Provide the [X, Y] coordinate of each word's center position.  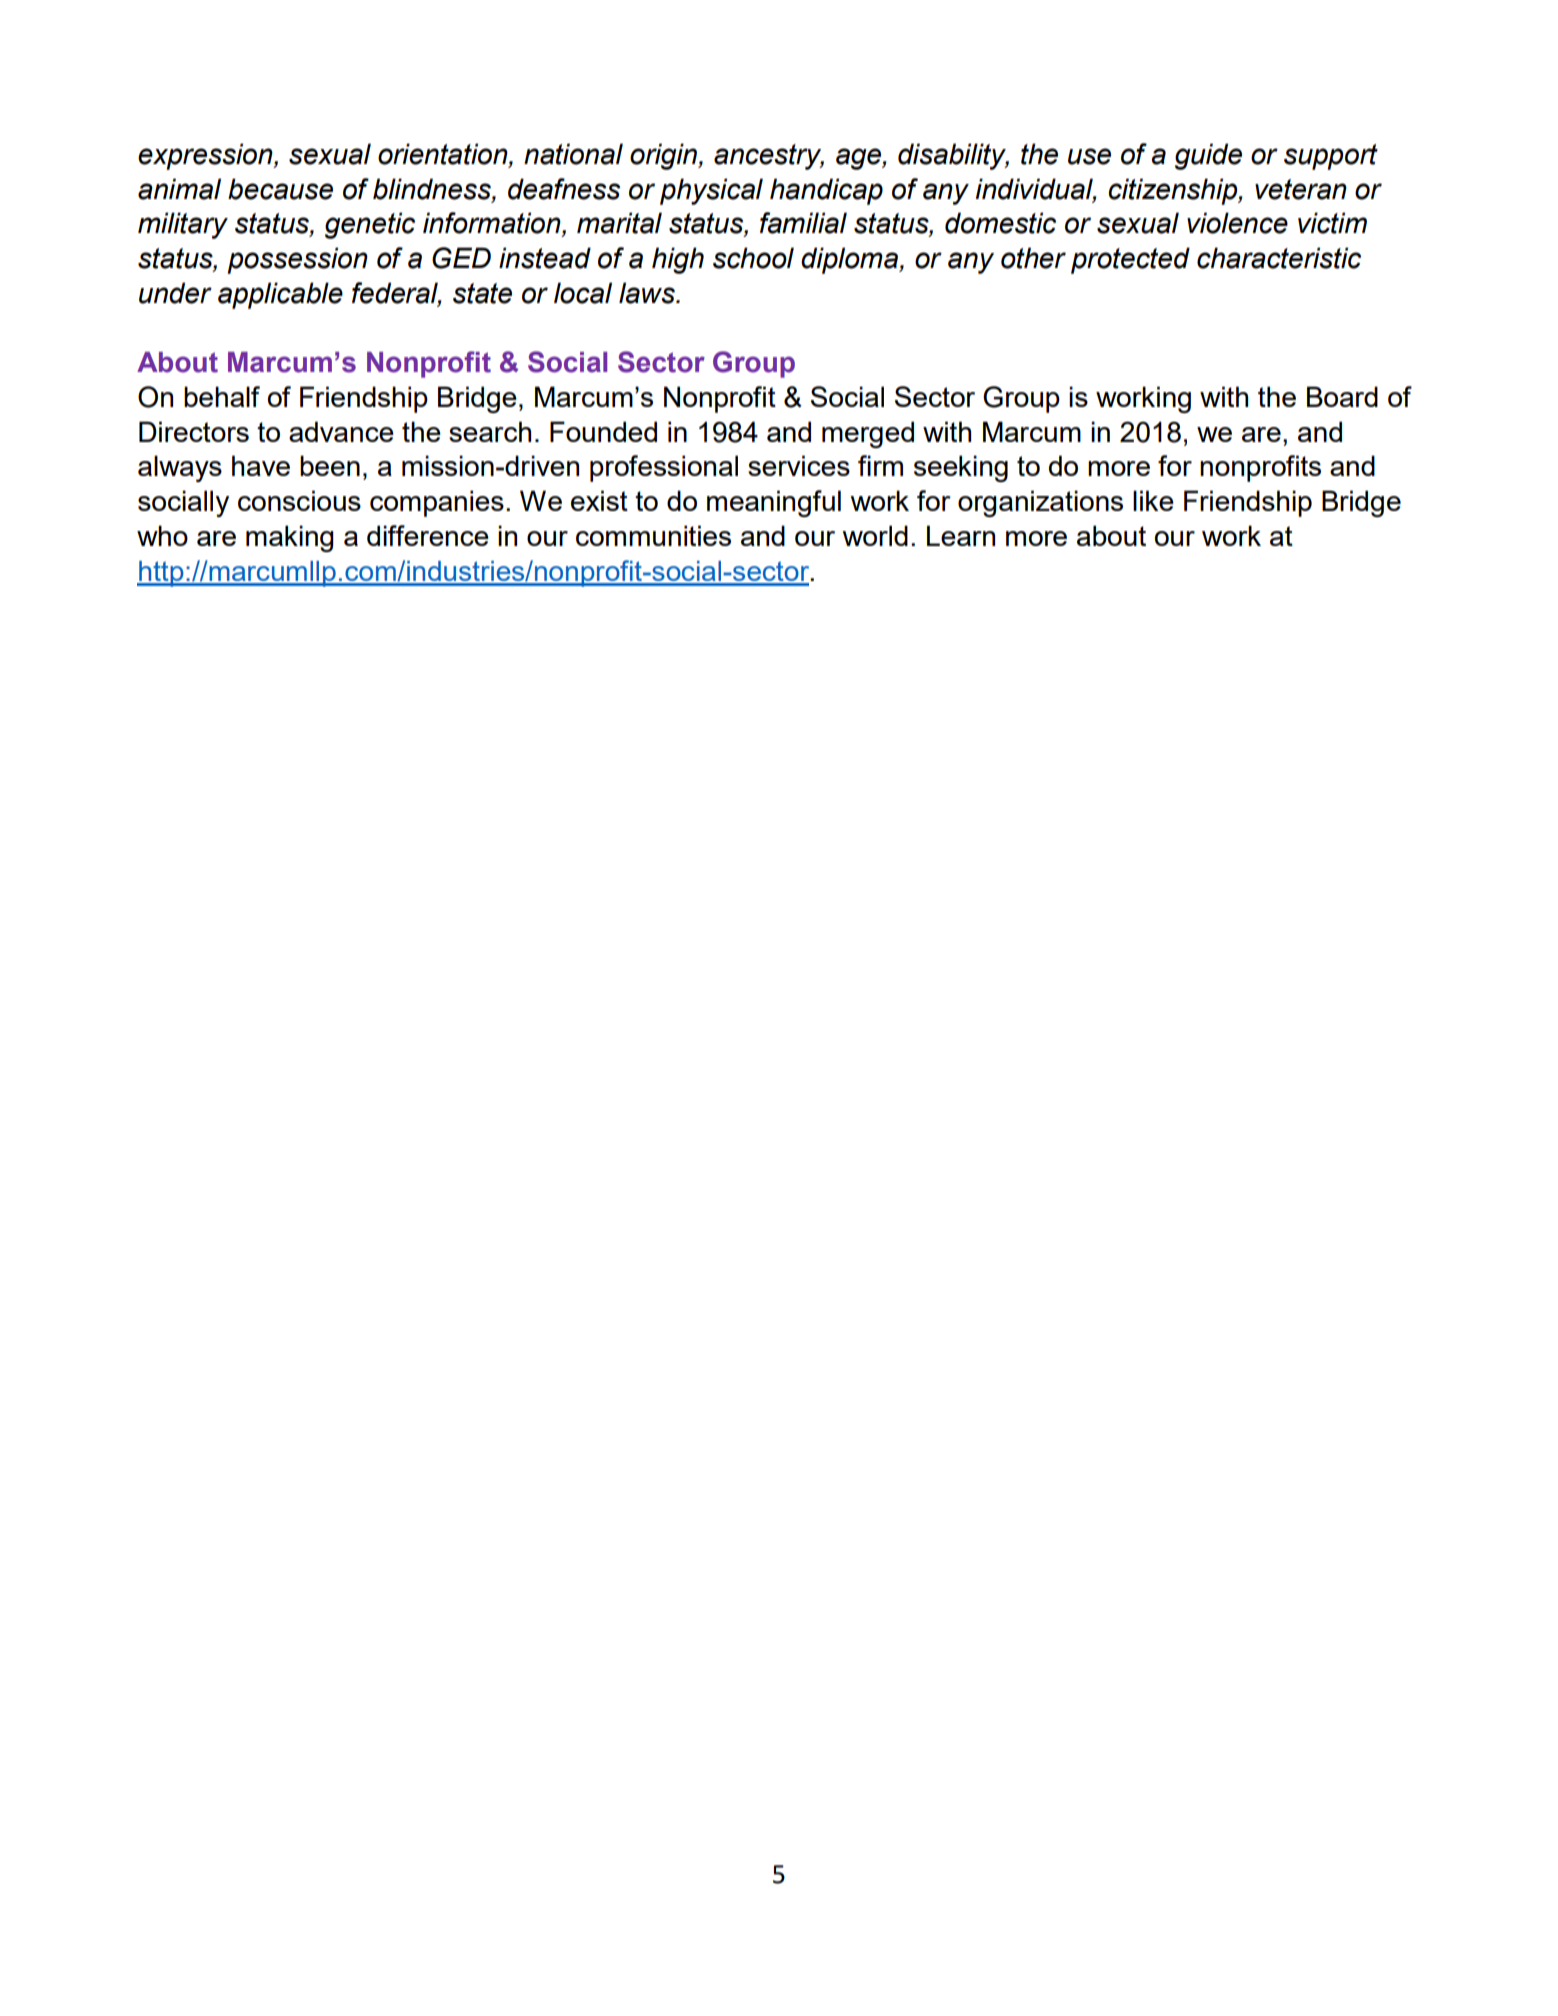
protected [1130, 260]
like [1153, 500]
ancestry [769, 157]
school [753, 258]
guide [1208, 156]
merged [868, 434]
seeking [961, 468]
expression [206, 156]
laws [648, 293]
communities [653, 535]
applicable [280, 295]
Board [1342, 396]
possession [297, 260]
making [290, 538]
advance [341, 431]
